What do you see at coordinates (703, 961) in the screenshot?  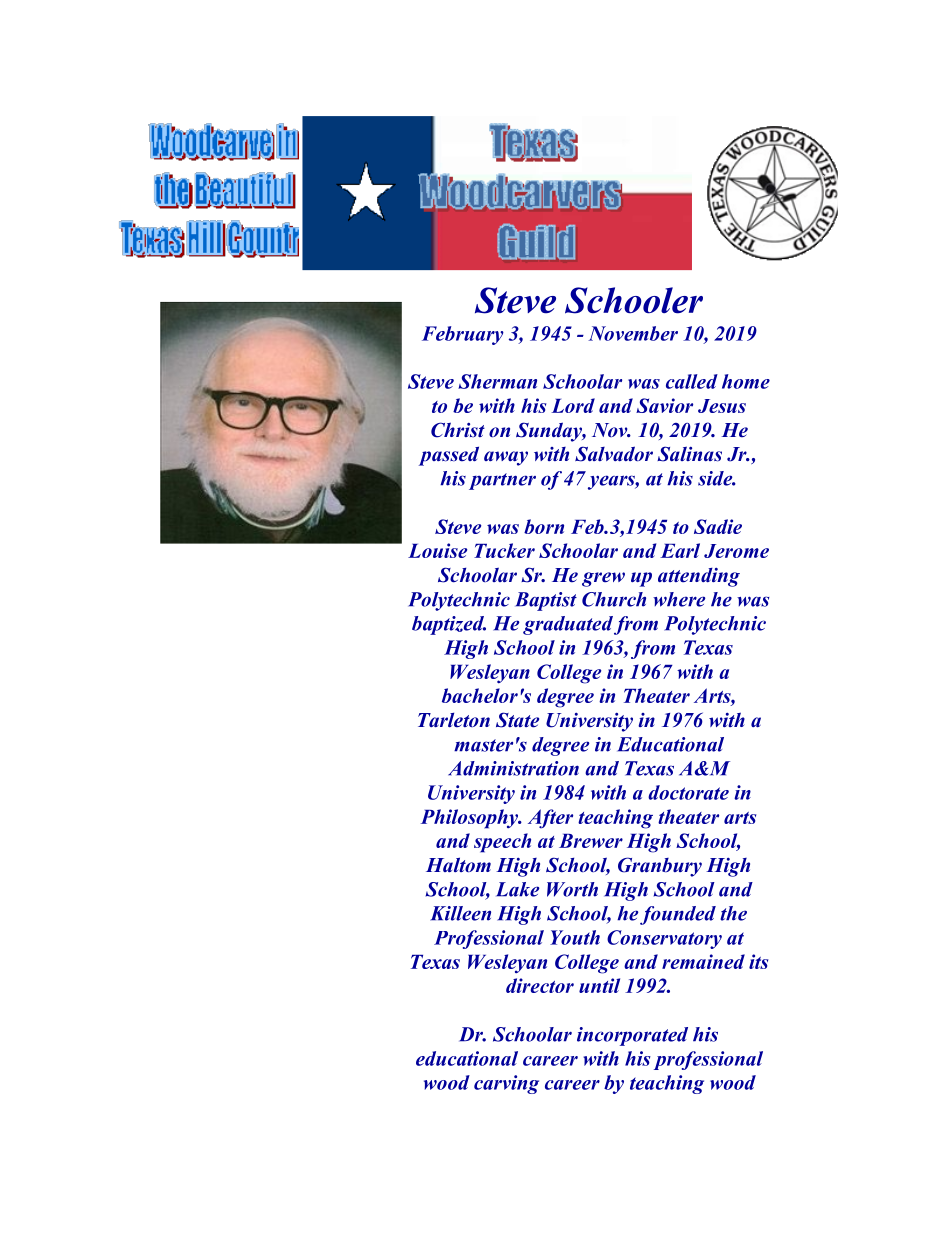 I see `remained` at bounding box center [703, 961].
